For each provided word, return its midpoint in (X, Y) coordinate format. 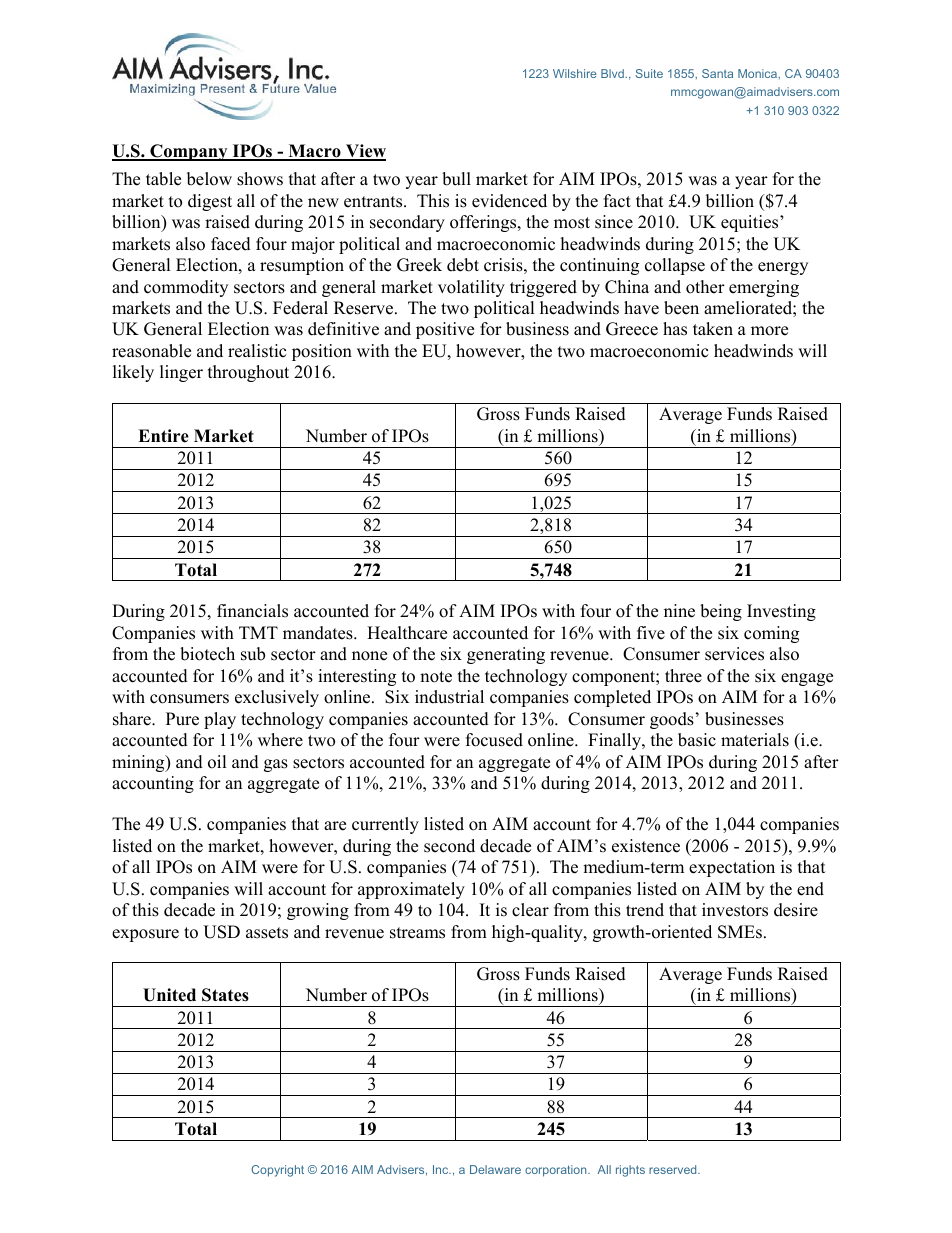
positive (445, 330)
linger (181, 373)
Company (189, 152)
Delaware (495, 1169)
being (721, 612)
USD (221, 932)
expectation (732, 868)
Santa (717, 73)
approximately (411, 890)
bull (456, 179)
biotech (207, 654)
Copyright (277, 1171)
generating (506, 655)
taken (713, 329)
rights (630, 1171)
